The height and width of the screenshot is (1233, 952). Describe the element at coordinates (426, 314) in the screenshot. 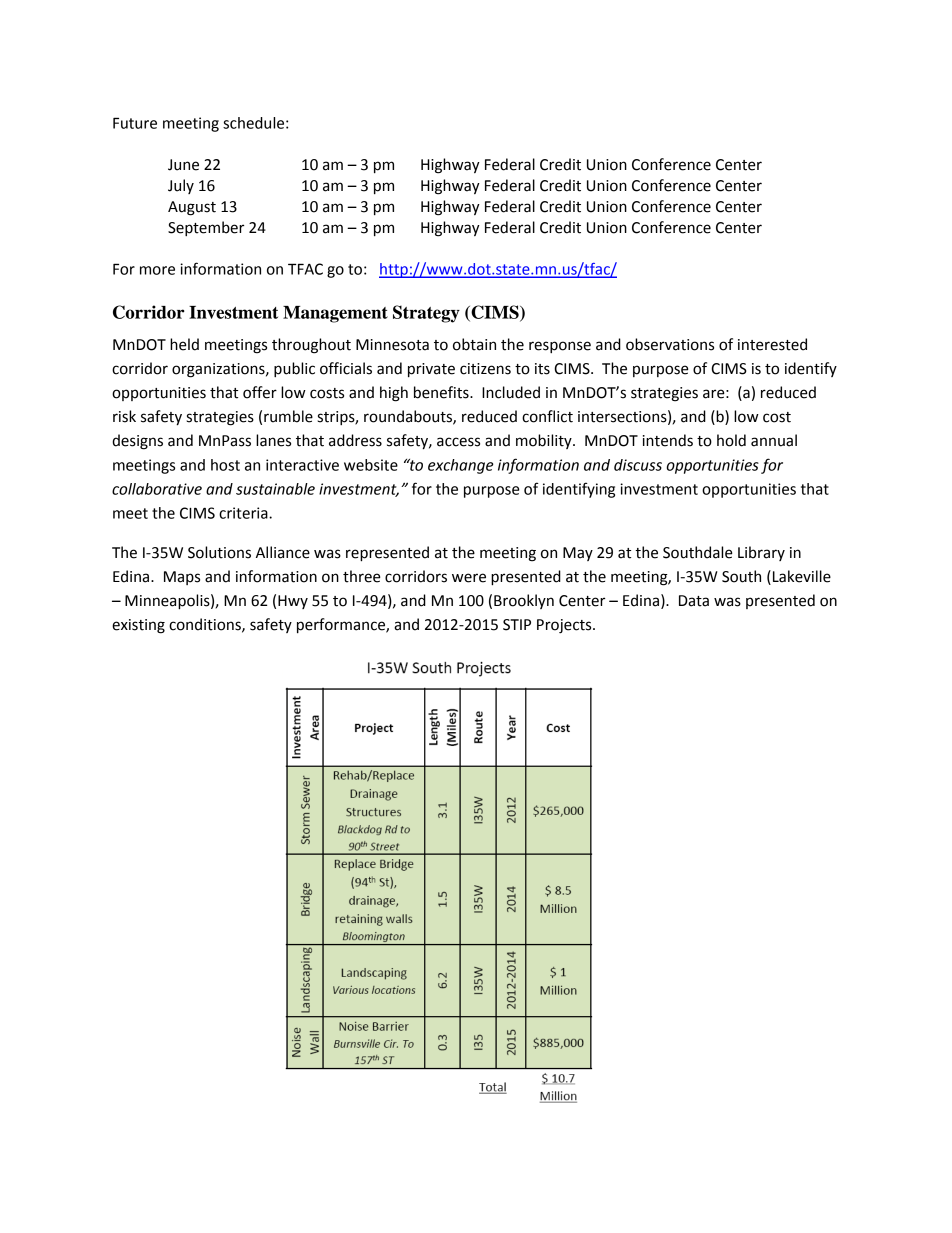

I see `Strategy` at that location.
